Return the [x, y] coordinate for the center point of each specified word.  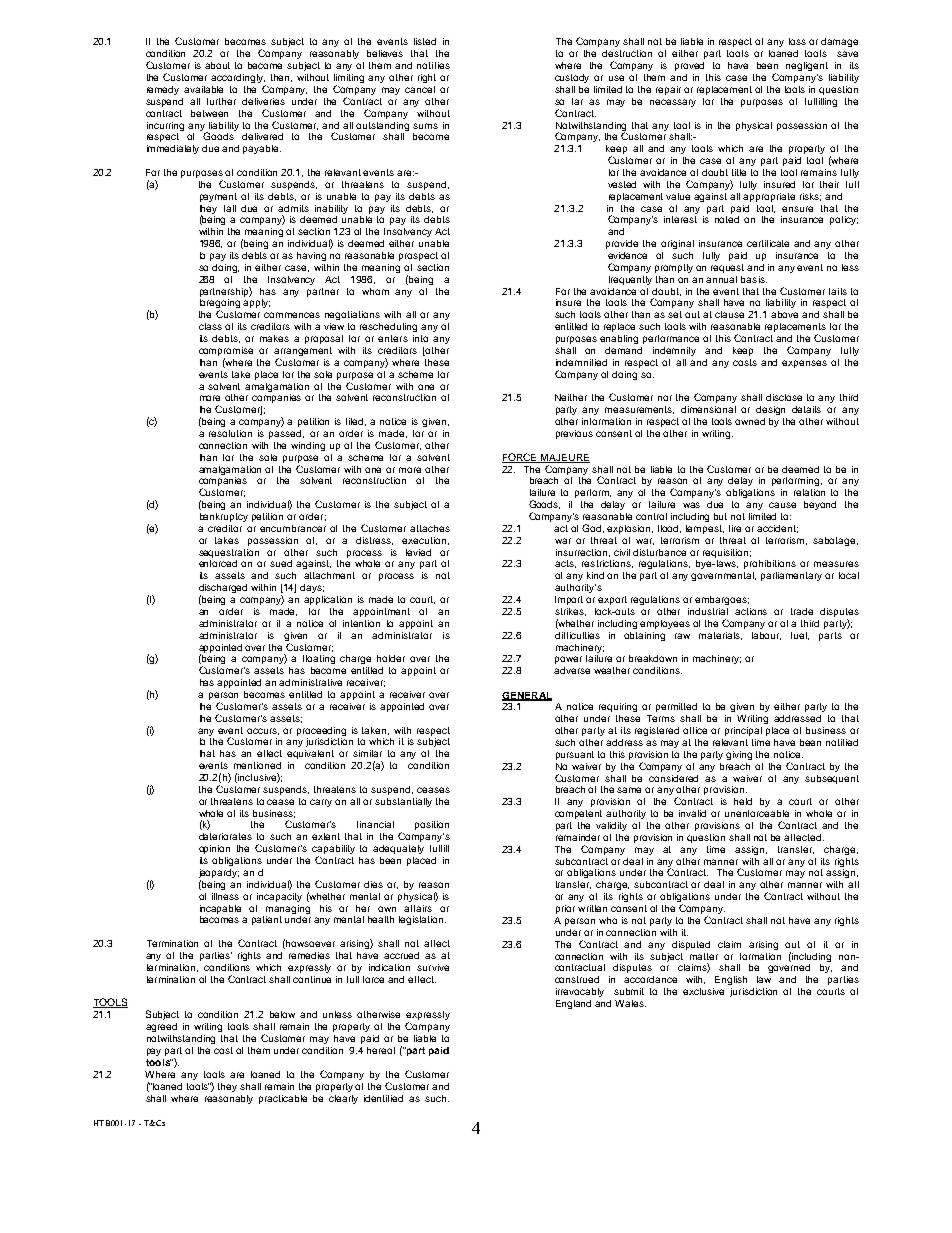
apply [256, 303]
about [217, 65]
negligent [807, 66]
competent [578, 814]
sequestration [229, 553]
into [420, 338]
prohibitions [770, 564]
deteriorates [225, 836]
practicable [283, 1099]
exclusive [703, 991]
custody [572, 78]
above [784, 314]
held [743, 801]
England [573, 1004]
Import [569, 600]
